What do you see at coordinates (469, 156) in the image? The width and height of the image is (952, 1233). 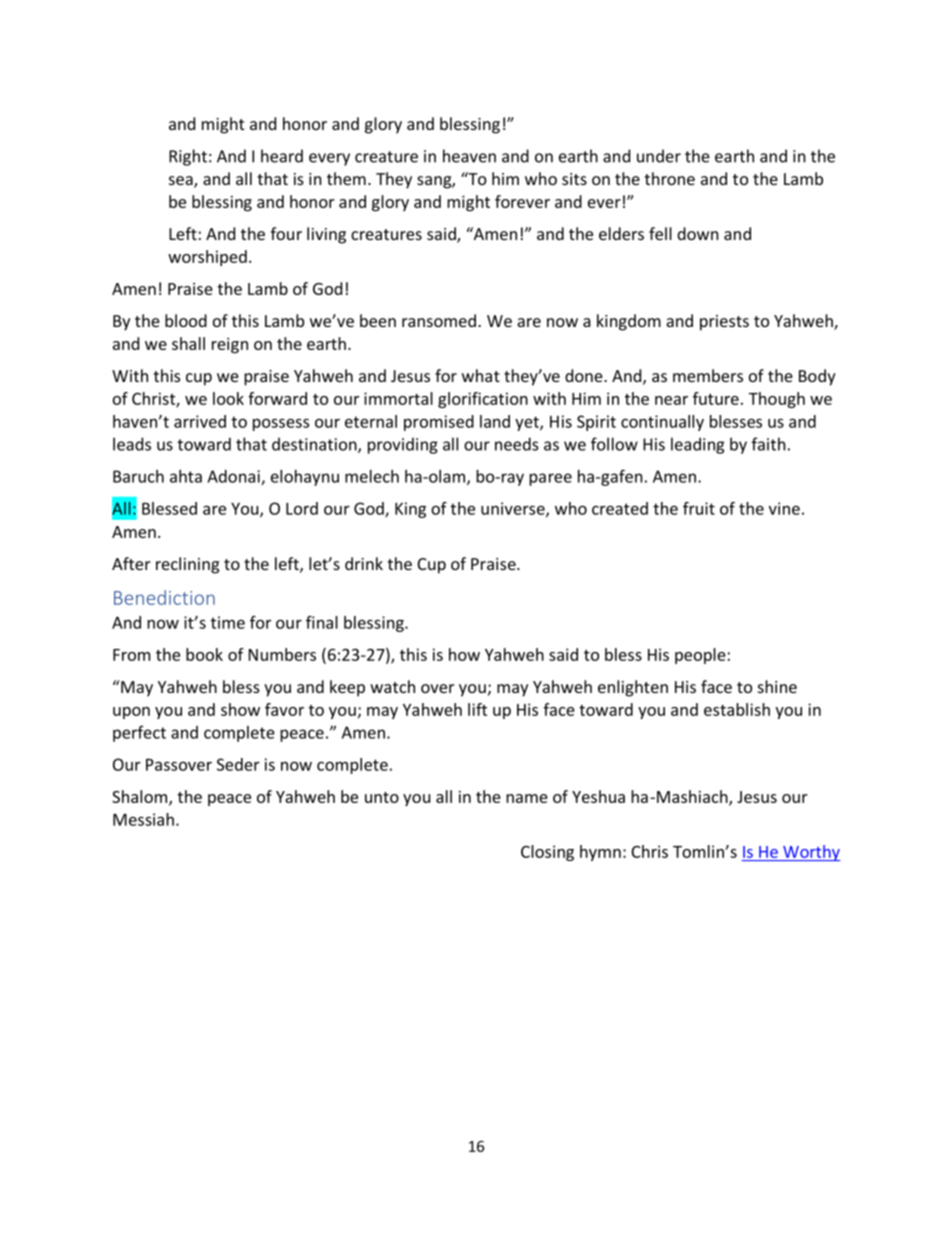 I see `heaven` at bounding box center [469, 156].
